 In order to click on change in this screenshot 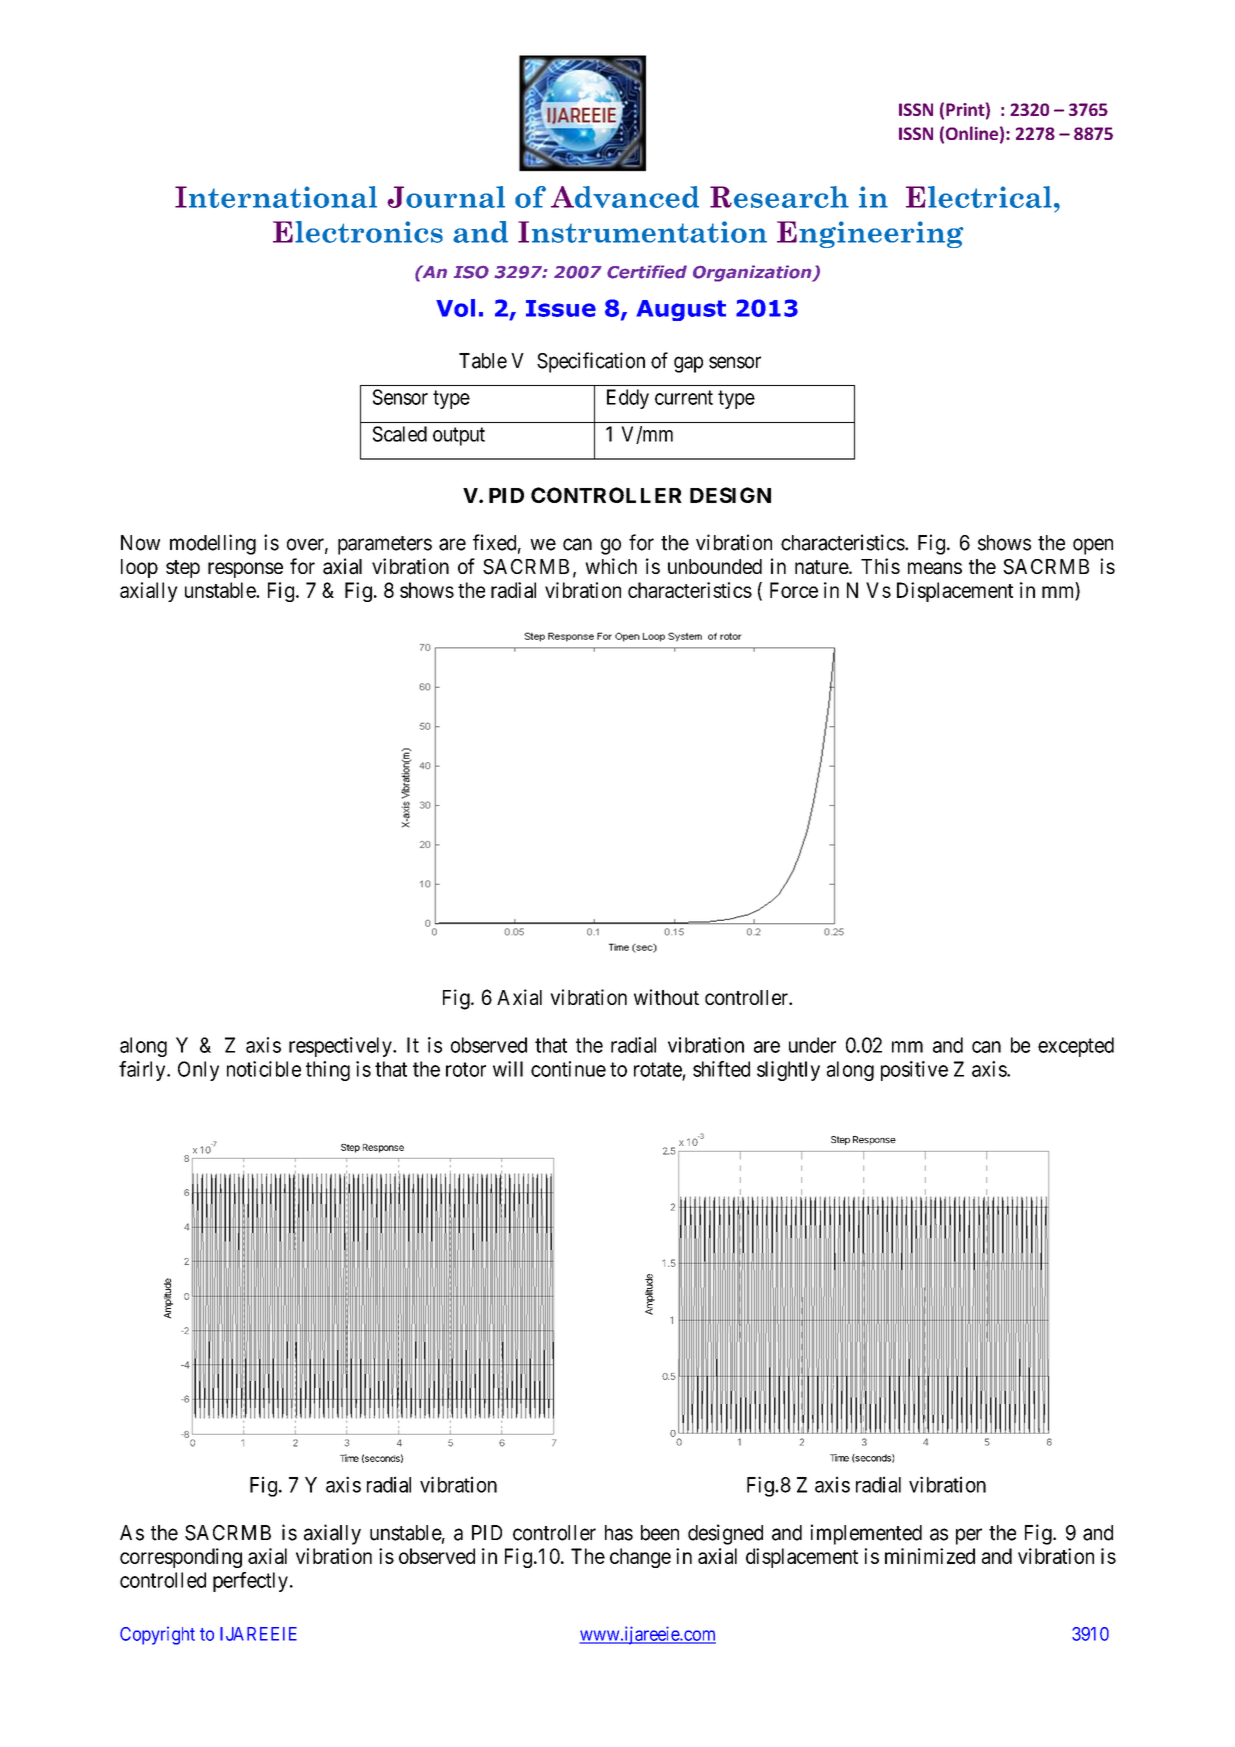, I will do `click(640, 1558)`.
